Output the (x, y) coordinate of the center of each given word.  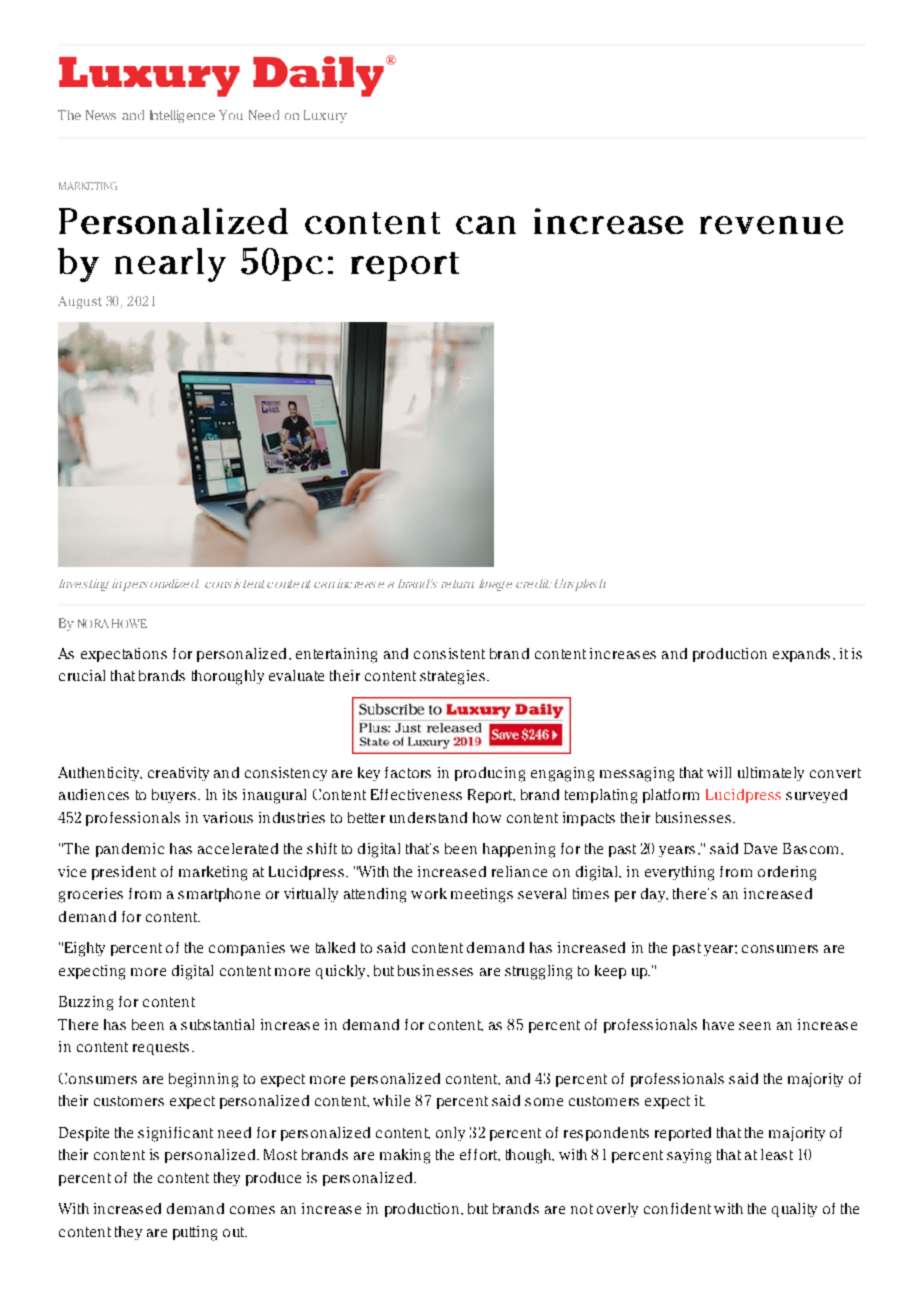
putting (195, 1233)
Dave (760, 848)
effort (480, 1155)
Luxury (325, 116)
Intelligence (182, 116)
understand (428, 817)
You (231, 115)
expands (801, 655)
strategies (452, 677)
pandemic (130, 850)
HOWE (129, 623)
